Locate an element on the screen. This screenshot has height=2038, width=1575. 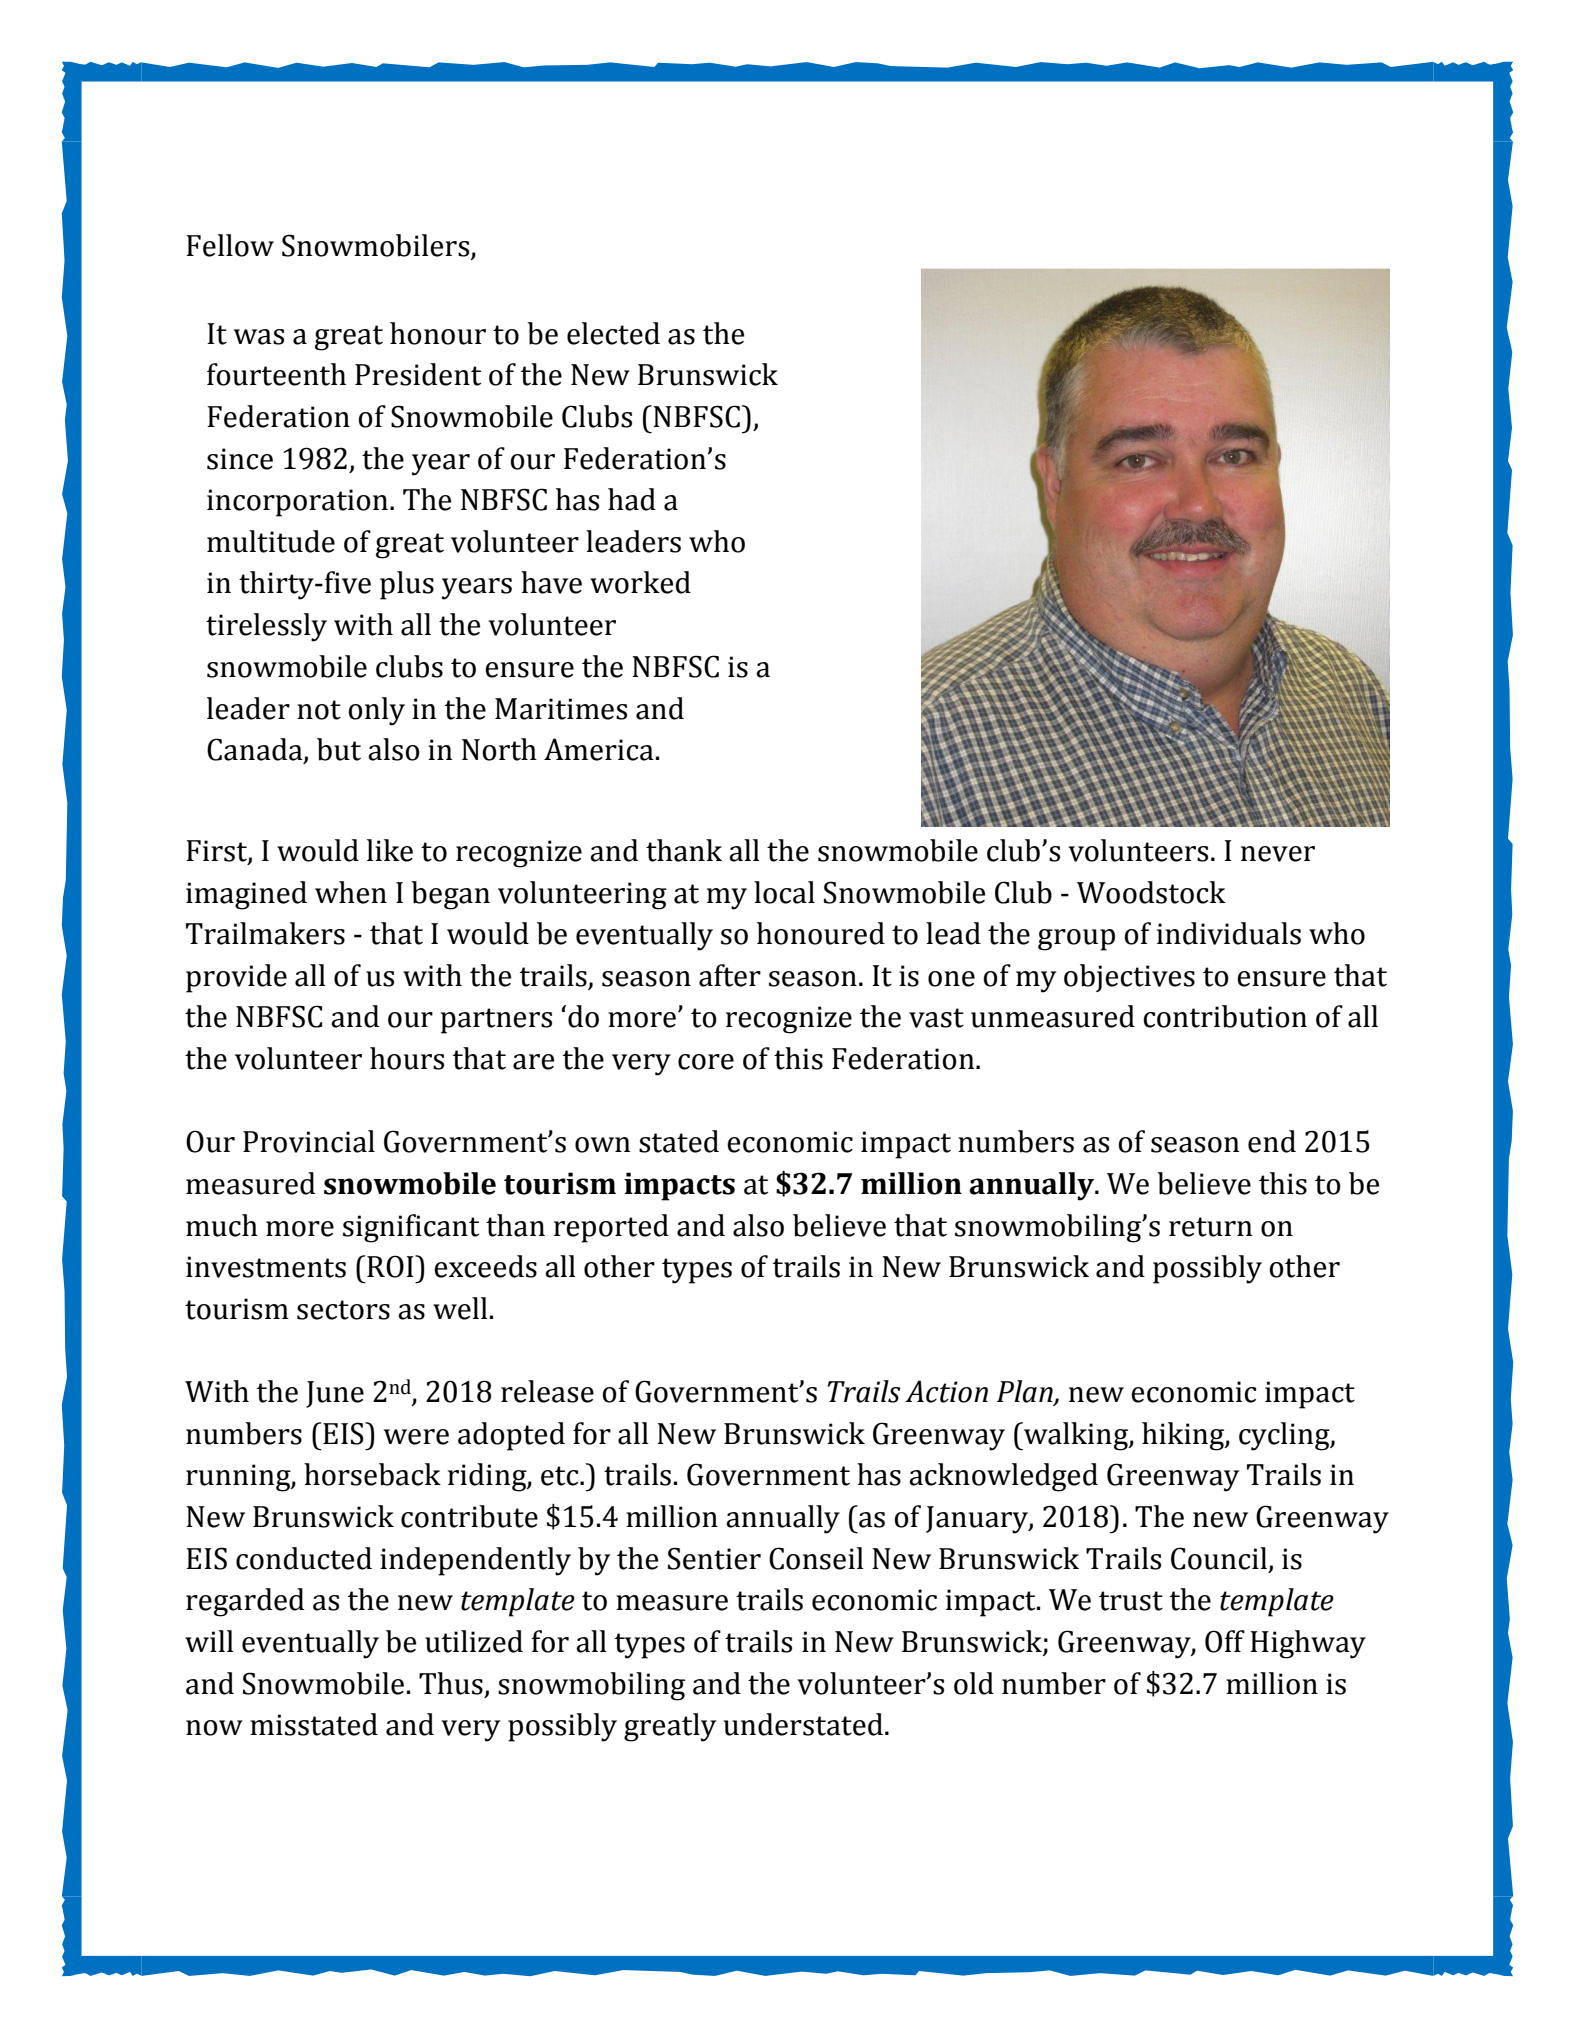
was is located at coordinates (259, 337).
